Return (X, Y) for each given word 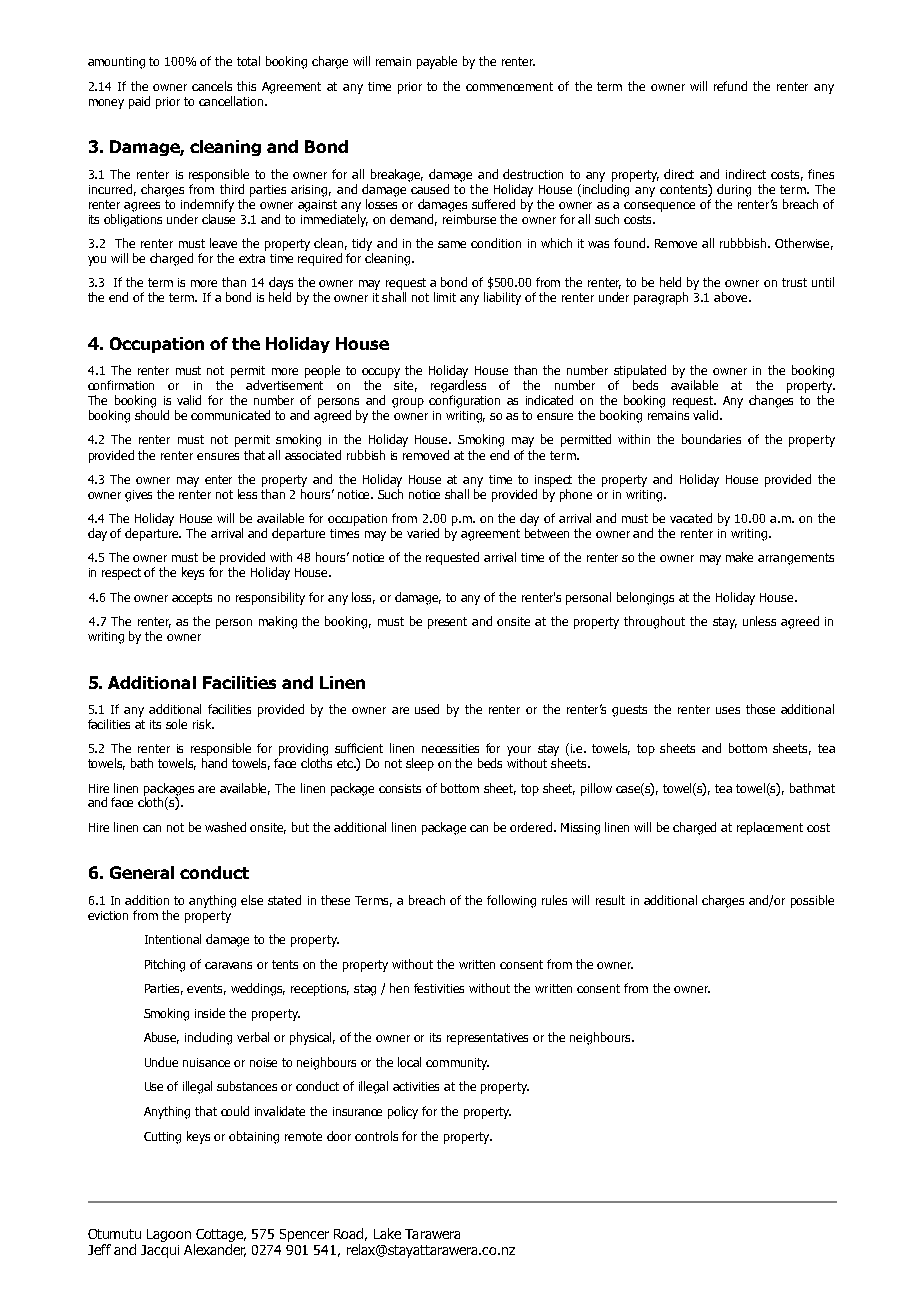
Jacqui (160, 1251)
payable (437, 62)
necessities (450, 748)
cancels (212, 86)
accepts (192, 599)
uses (728, 710)
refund (730, 86)
